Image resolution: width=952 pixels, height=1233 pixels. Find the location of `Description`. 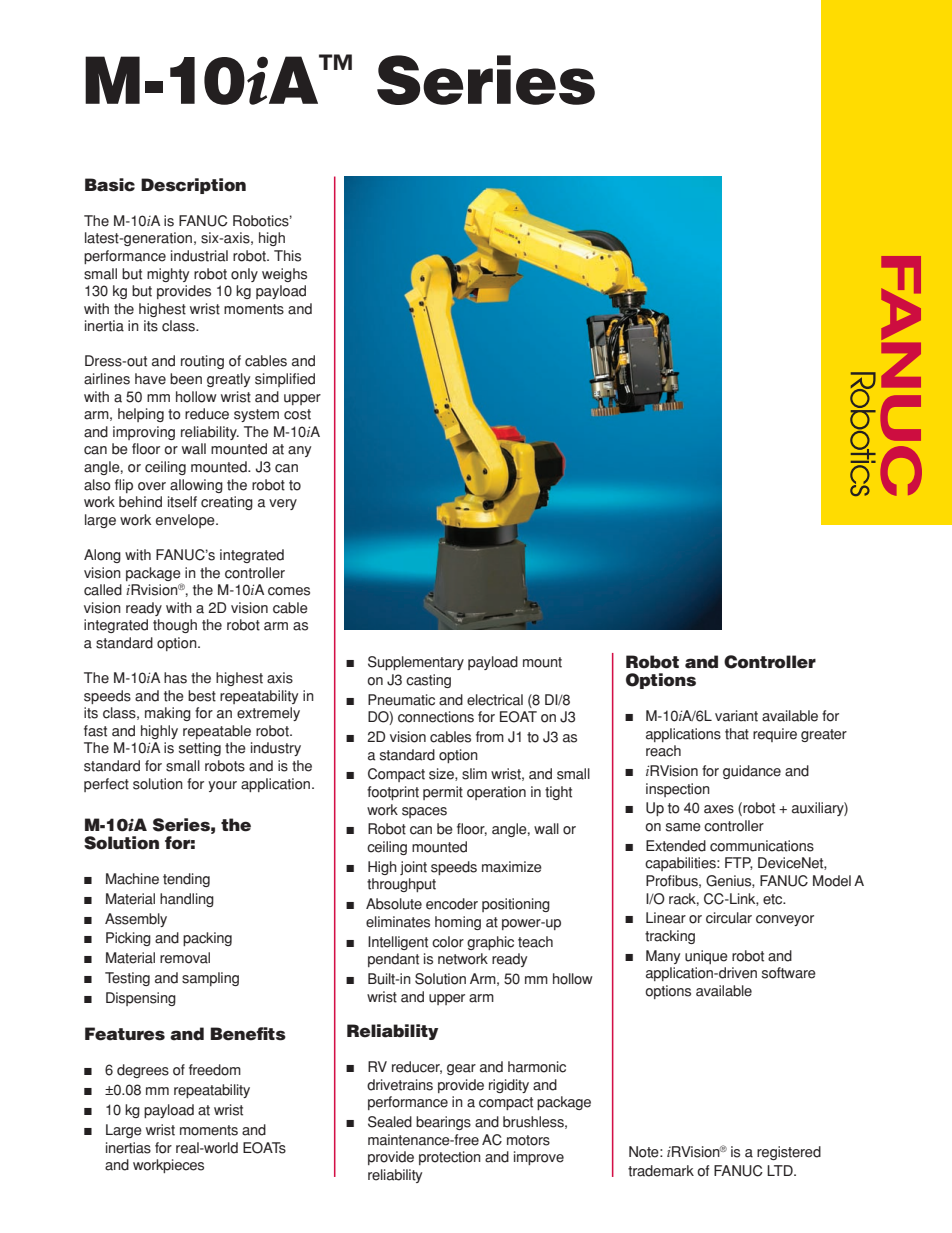

Description is located at coordinates (193, 186).
